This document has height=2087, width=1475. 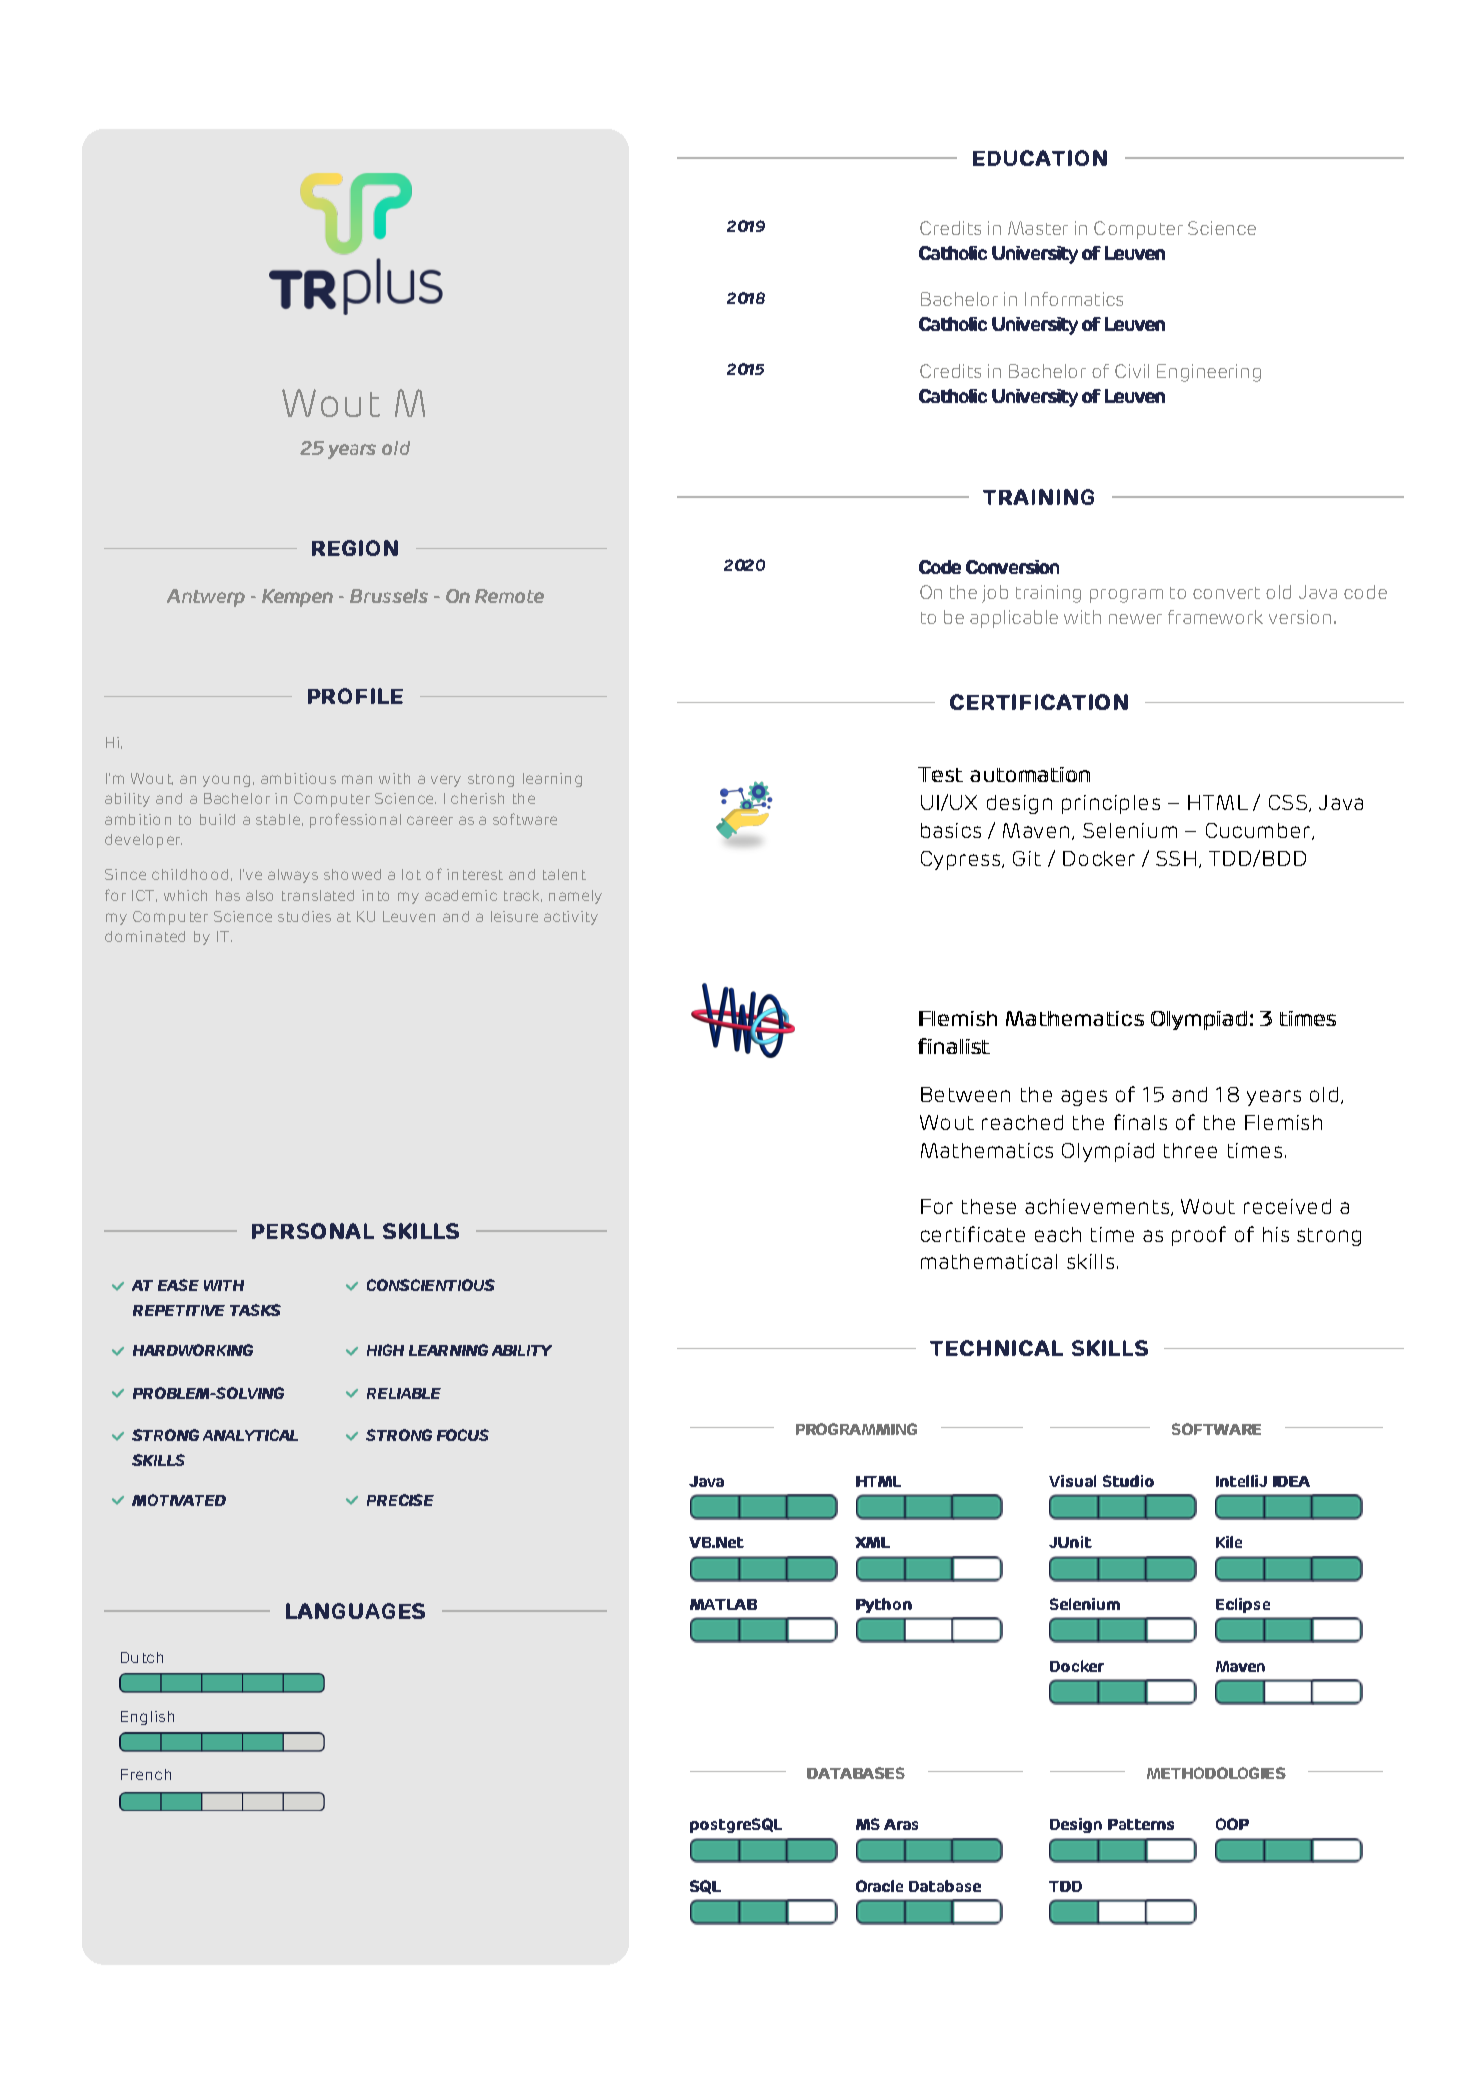 I want to click on French, so click(x=146, y=1774).
